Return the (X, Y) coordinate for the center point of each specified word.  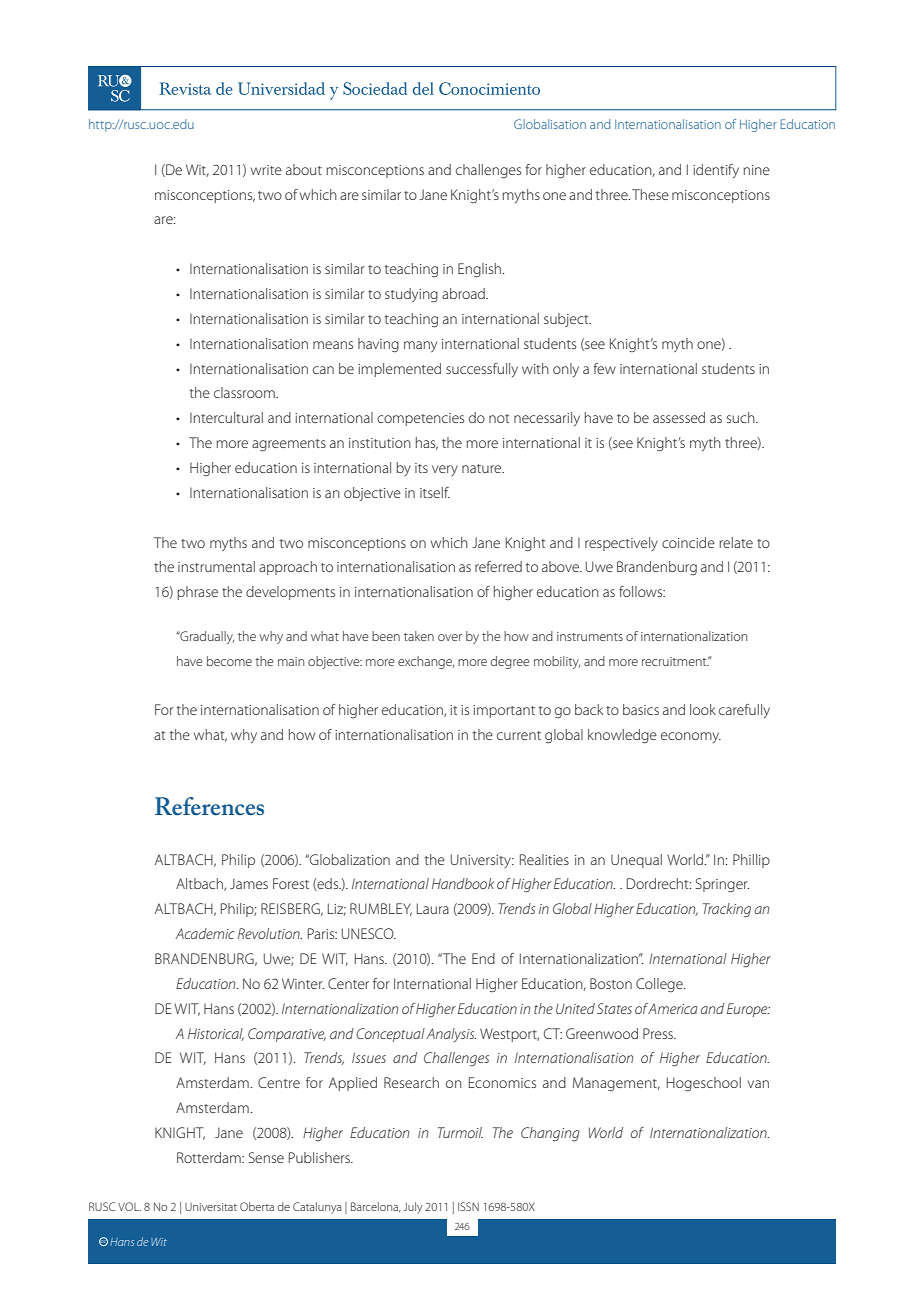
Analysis (451, 1035)
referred (498, 566)
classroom (245, 392)
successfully (482, 370)
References (209, 806)
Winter (303, 983)
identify (716, 171)
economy (691, 737)
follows (642, 591)
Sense (266, 1157)
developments (290, 593)
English (480, 270)
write (266, 170)
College (660, 985)
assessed (679, 417)
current (519, 735)
